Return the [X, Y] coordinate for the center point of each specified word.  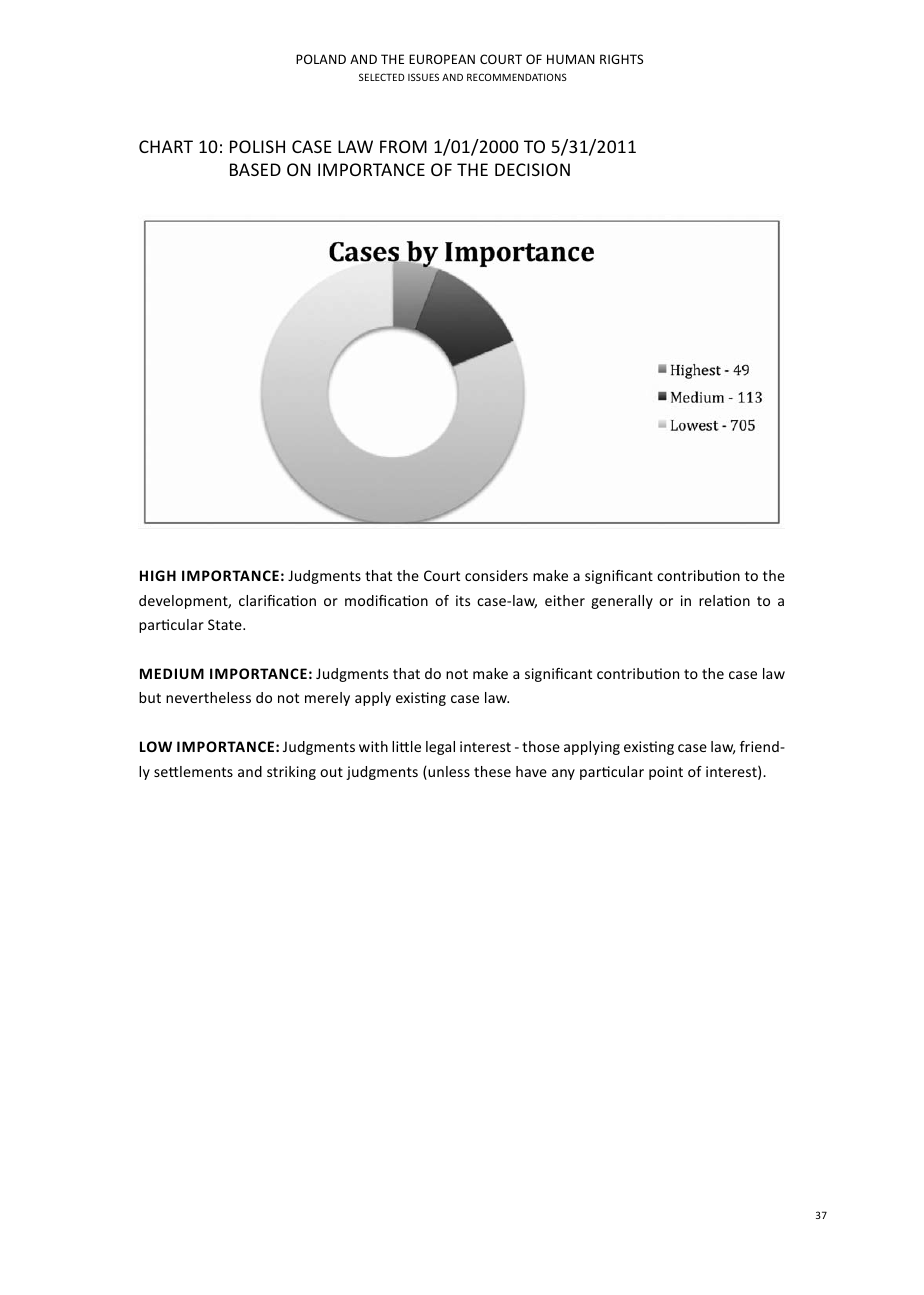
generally [622, 602]
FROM [403, 146]
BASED [255, 169]
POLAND [321, 59]
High [158, 575]
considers [496, 575]
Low [156, 746]
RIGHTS [621, 59]
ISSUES [423, 77]
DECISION [532, 169]
